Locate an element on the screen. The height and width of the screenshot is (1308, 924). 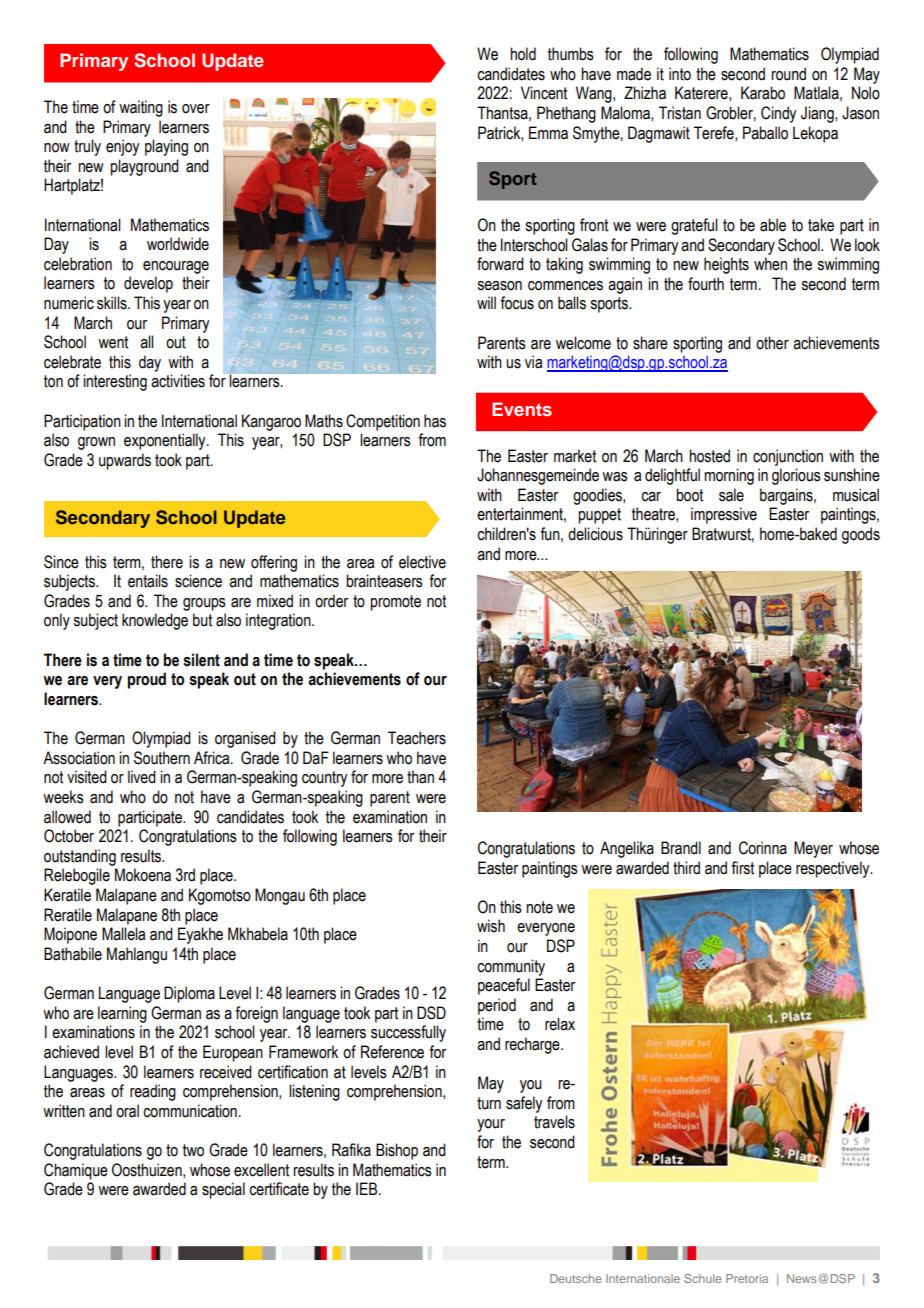
waiting is located at coordinates (141, 108).
